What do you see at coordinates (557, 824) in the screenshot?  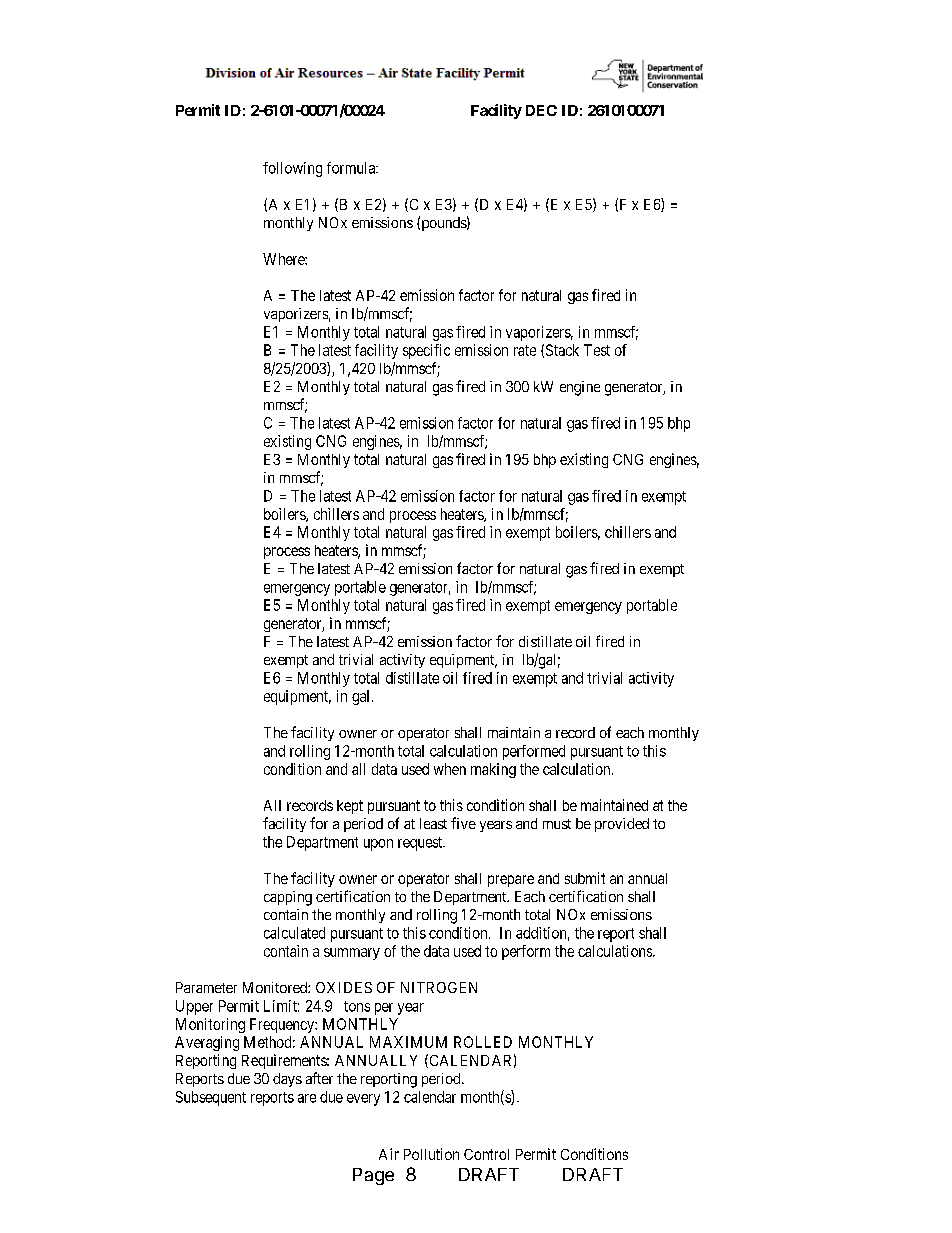 I see `must` at bounding box center [557, 824].
